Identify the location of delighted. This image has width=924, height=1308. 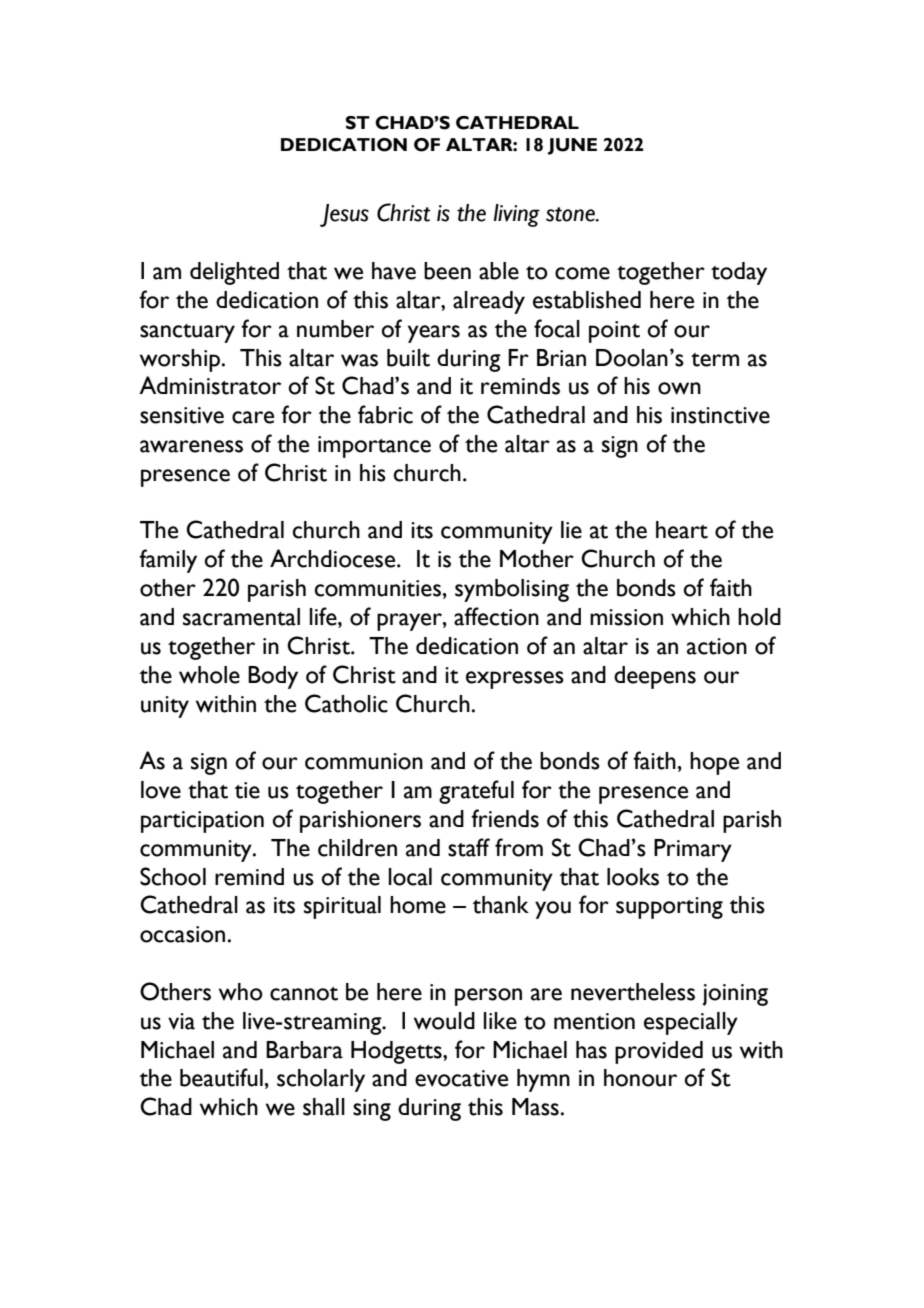
(234, 273).
